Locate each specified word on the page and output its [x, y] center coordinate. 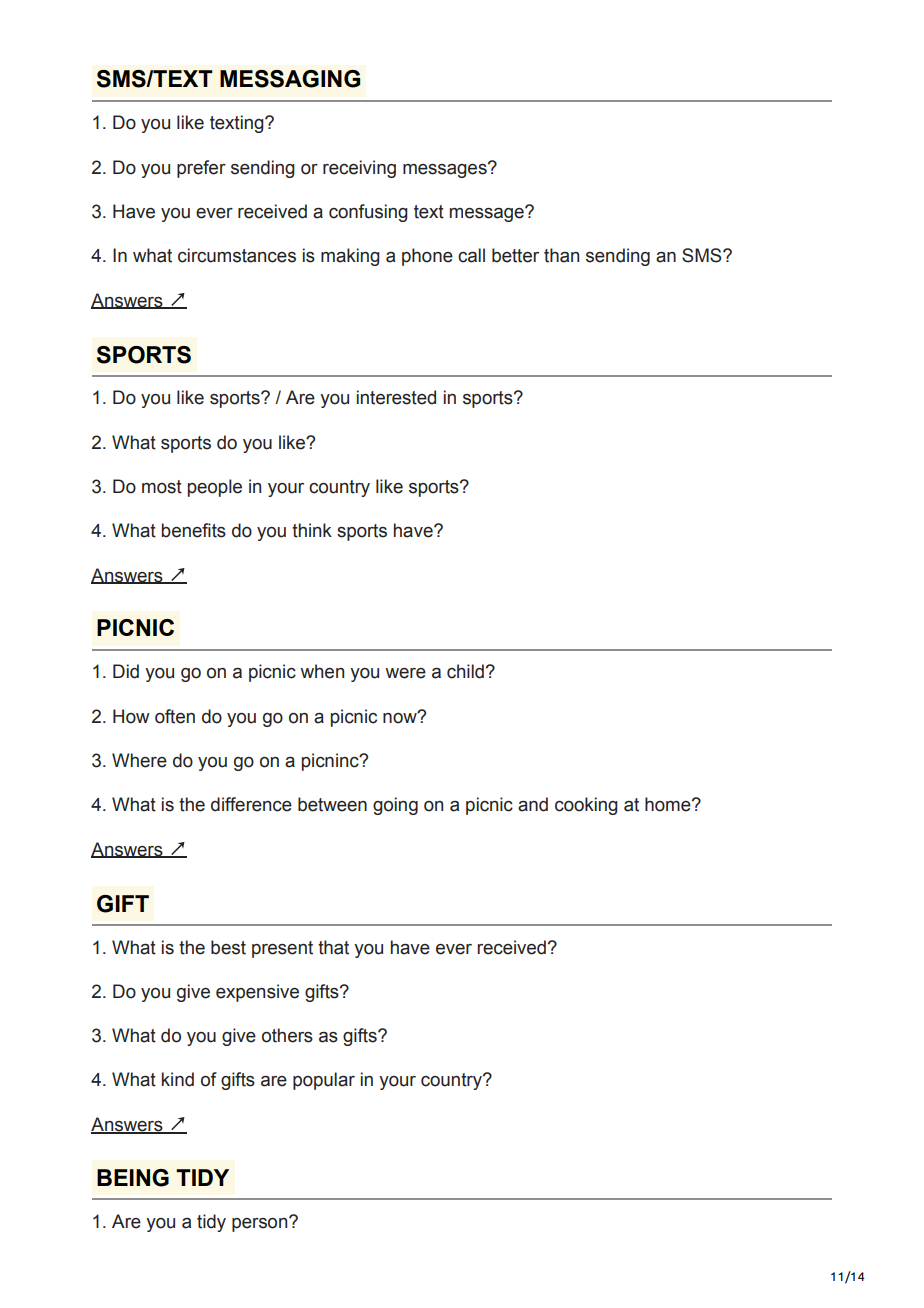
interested [396, 397]
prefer [201, 169]
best [228, 947]
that [333, 947]
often [175, 716]
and [533, 804]
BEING [133, 1178]
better [515, 255]
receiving [359, 169]
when [322, 671]
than [561, 255]
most [162, 487]
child [465, 671]
